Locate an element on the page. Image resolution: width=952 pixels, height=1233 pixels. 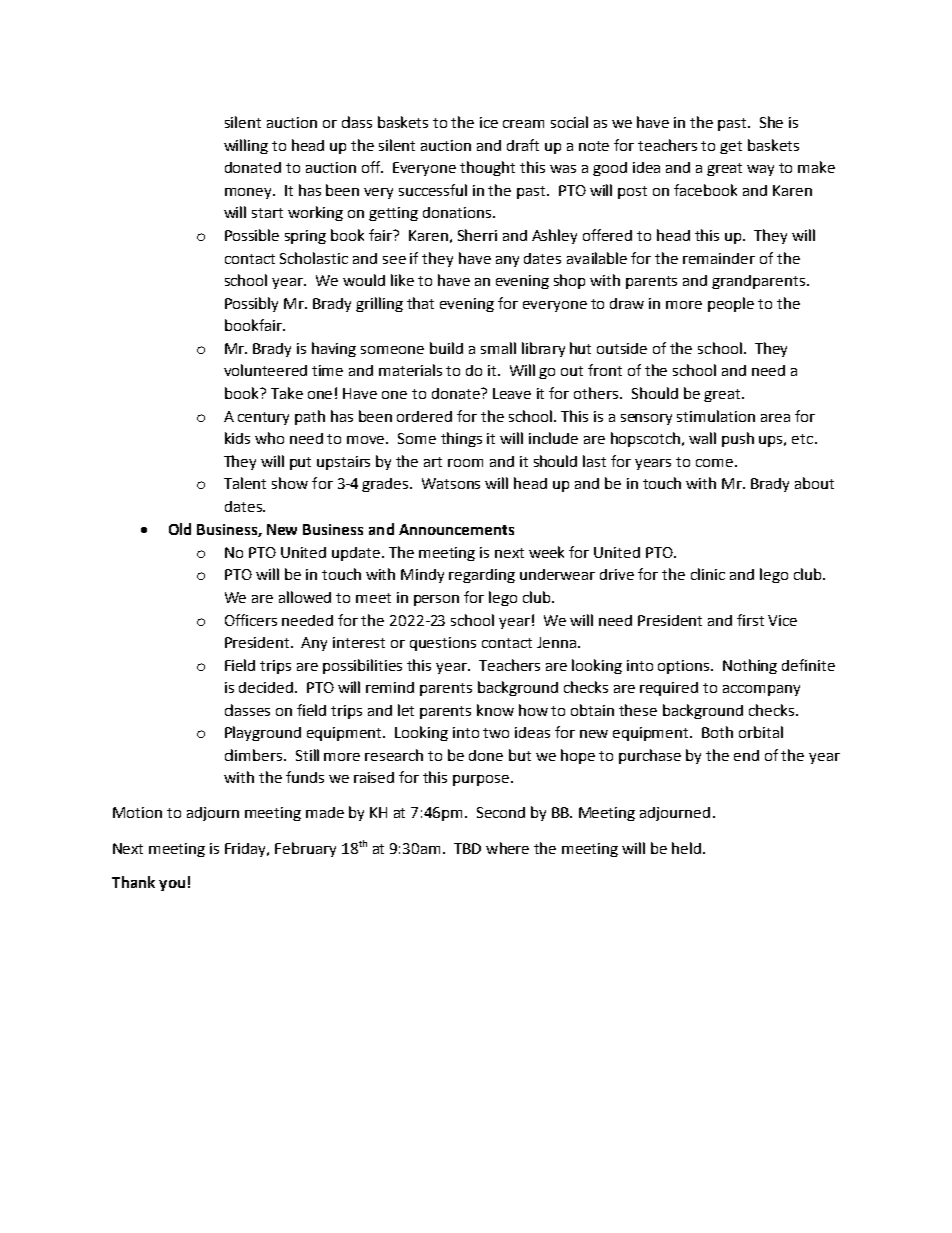
Officers is located at coordinates (251, 620).
